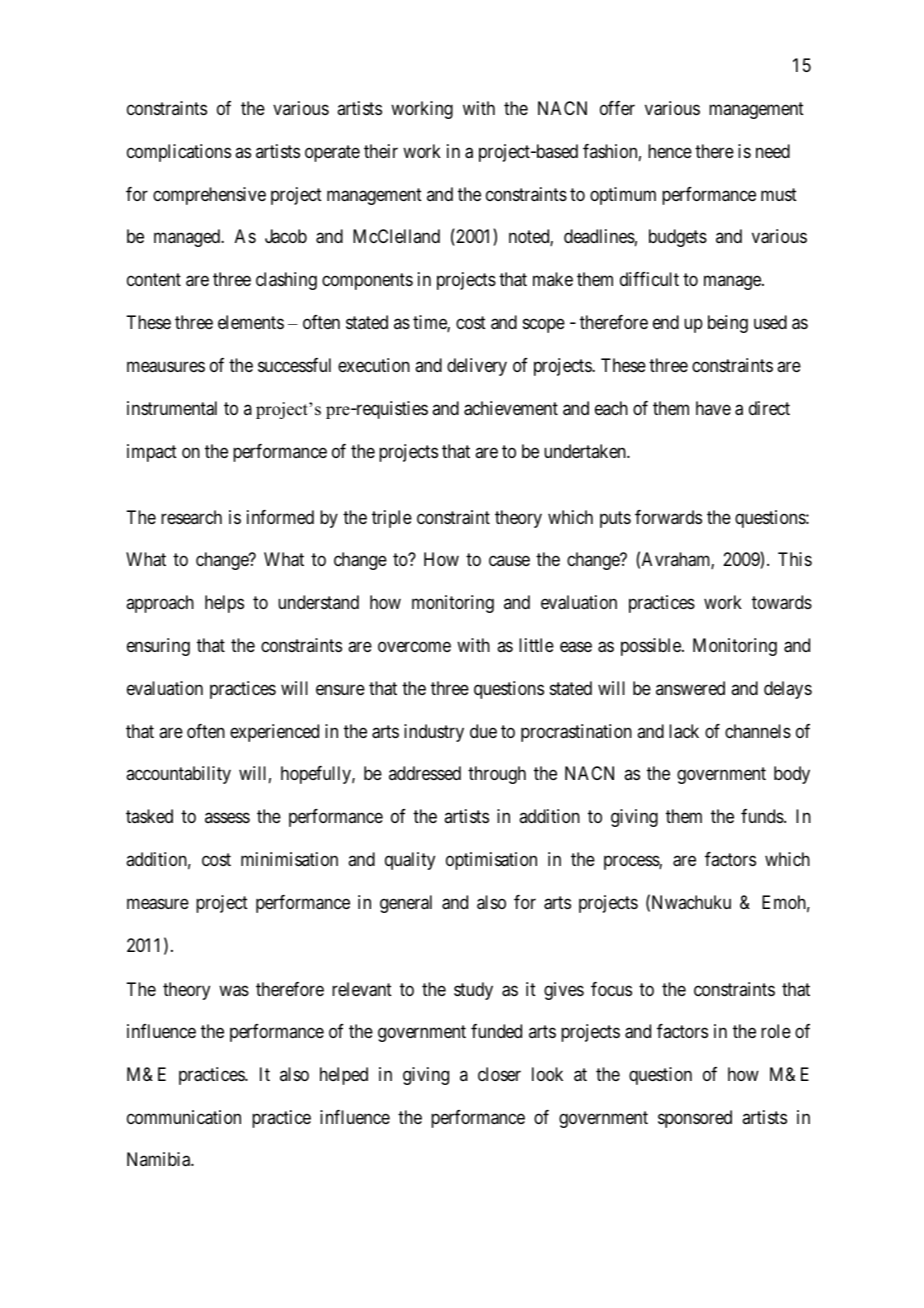 This screenshot has height=1308, width=924. Describe the element at coordinates (179, 153) in the screenshot. I see `complications` at that location.
